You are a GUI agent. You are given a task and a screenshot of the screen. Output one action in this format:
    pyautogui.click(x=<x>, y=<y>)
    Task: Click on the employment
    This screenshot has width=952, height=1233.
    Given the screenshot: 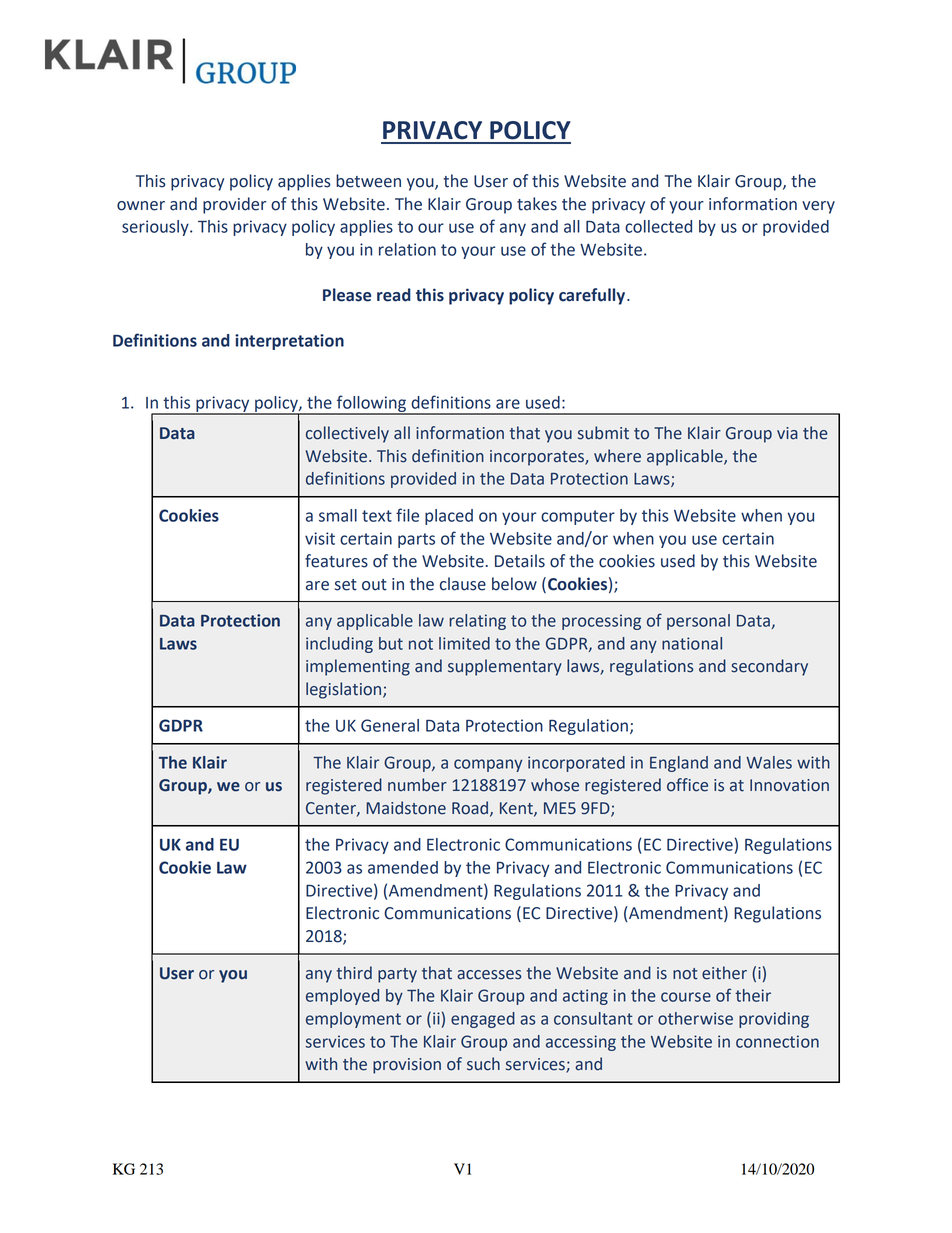 What is the action you would take?
    pyautogui.click(x=353, y=1020)
